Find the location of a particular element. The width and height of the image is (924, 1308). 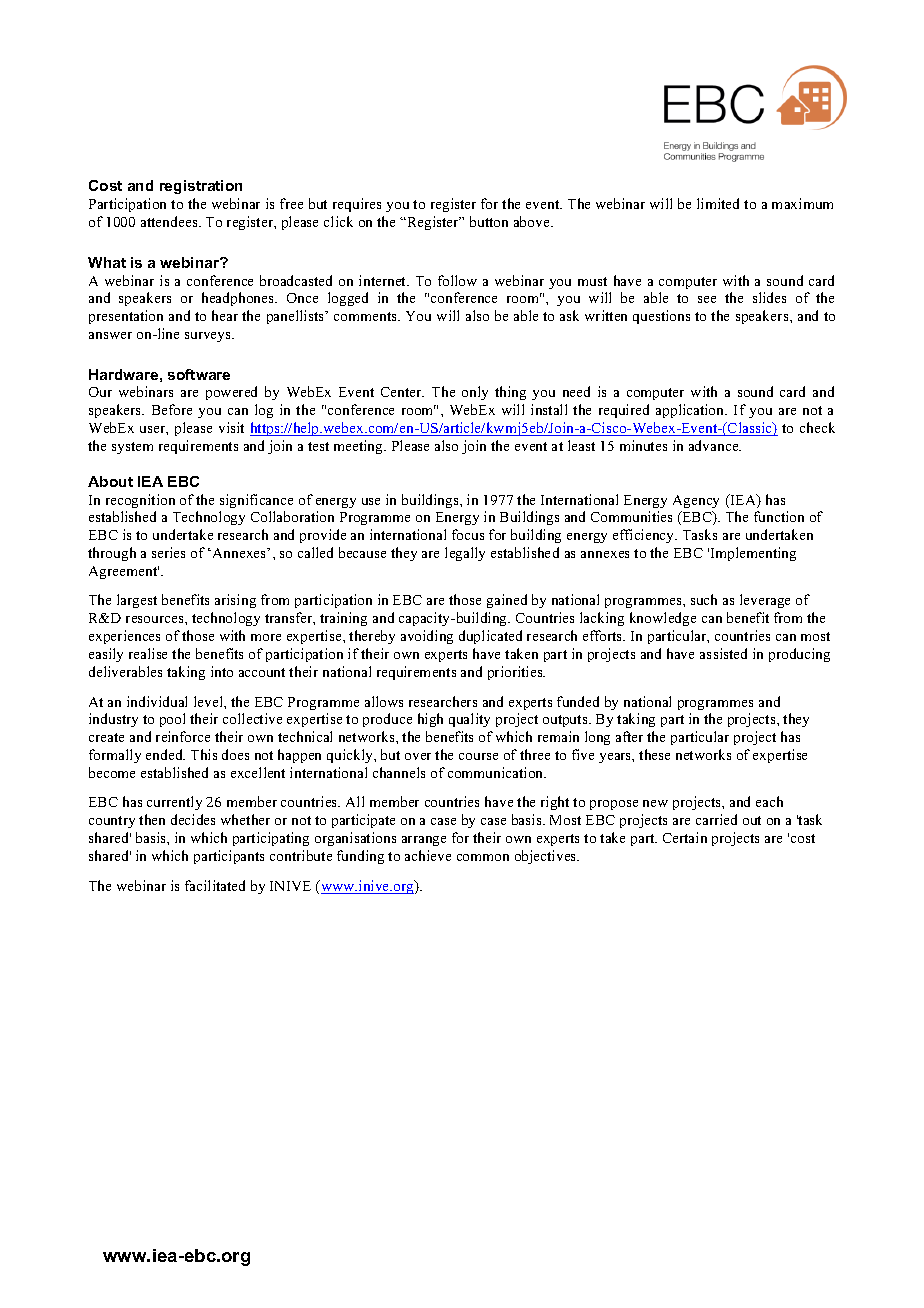

above is located at coordinates (533, 221).
